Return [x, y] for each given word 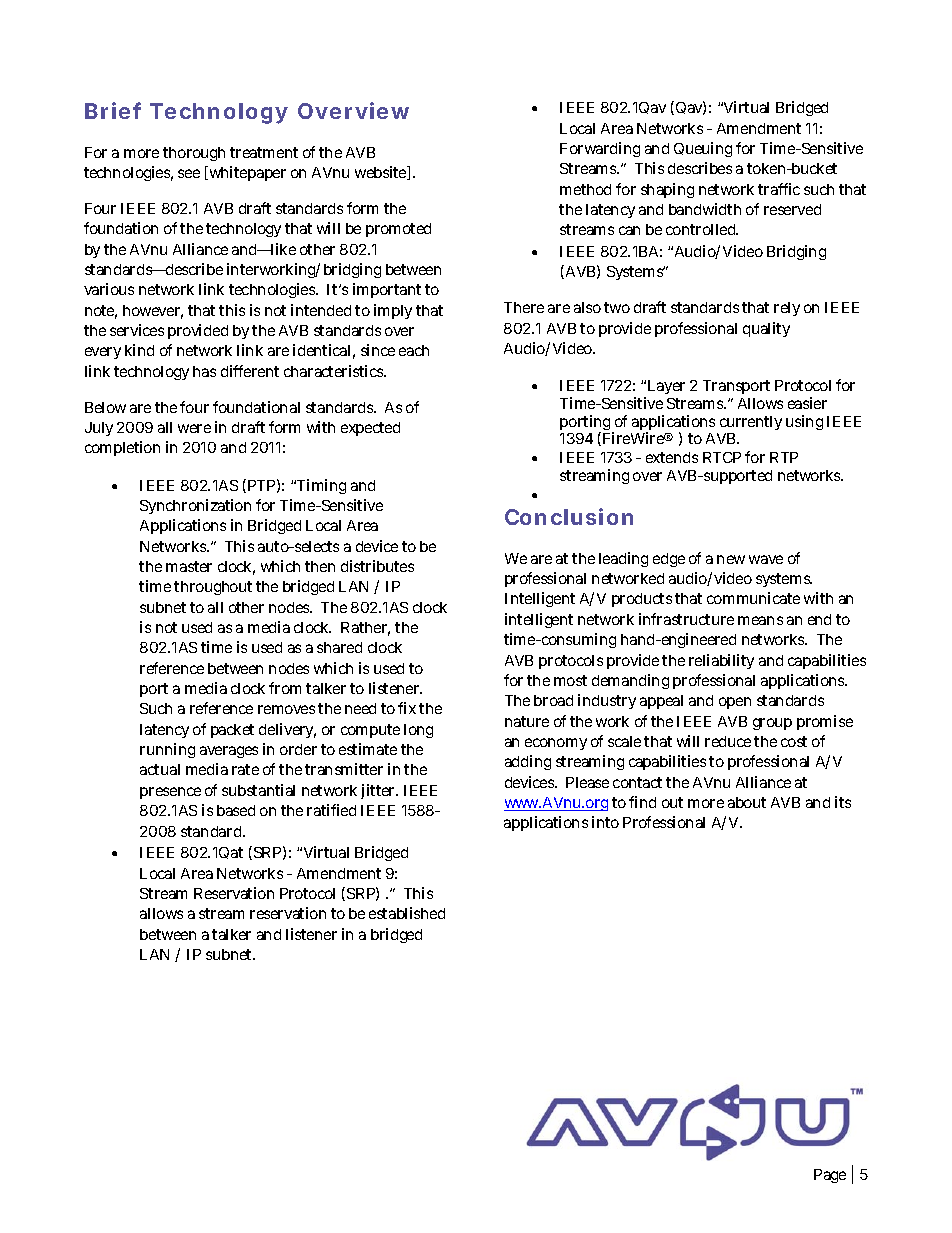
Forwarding [600, 149]
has [204, 371]
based [236, 810]
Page [830, 1176]
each [414, 350]
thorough [194, 154]
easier [807, 403]
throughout [213, 588]
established [407, 913]
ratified [331, 810]
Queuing [703, 149]
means [760, 620]
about [747, 802]
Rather [365, 629]
